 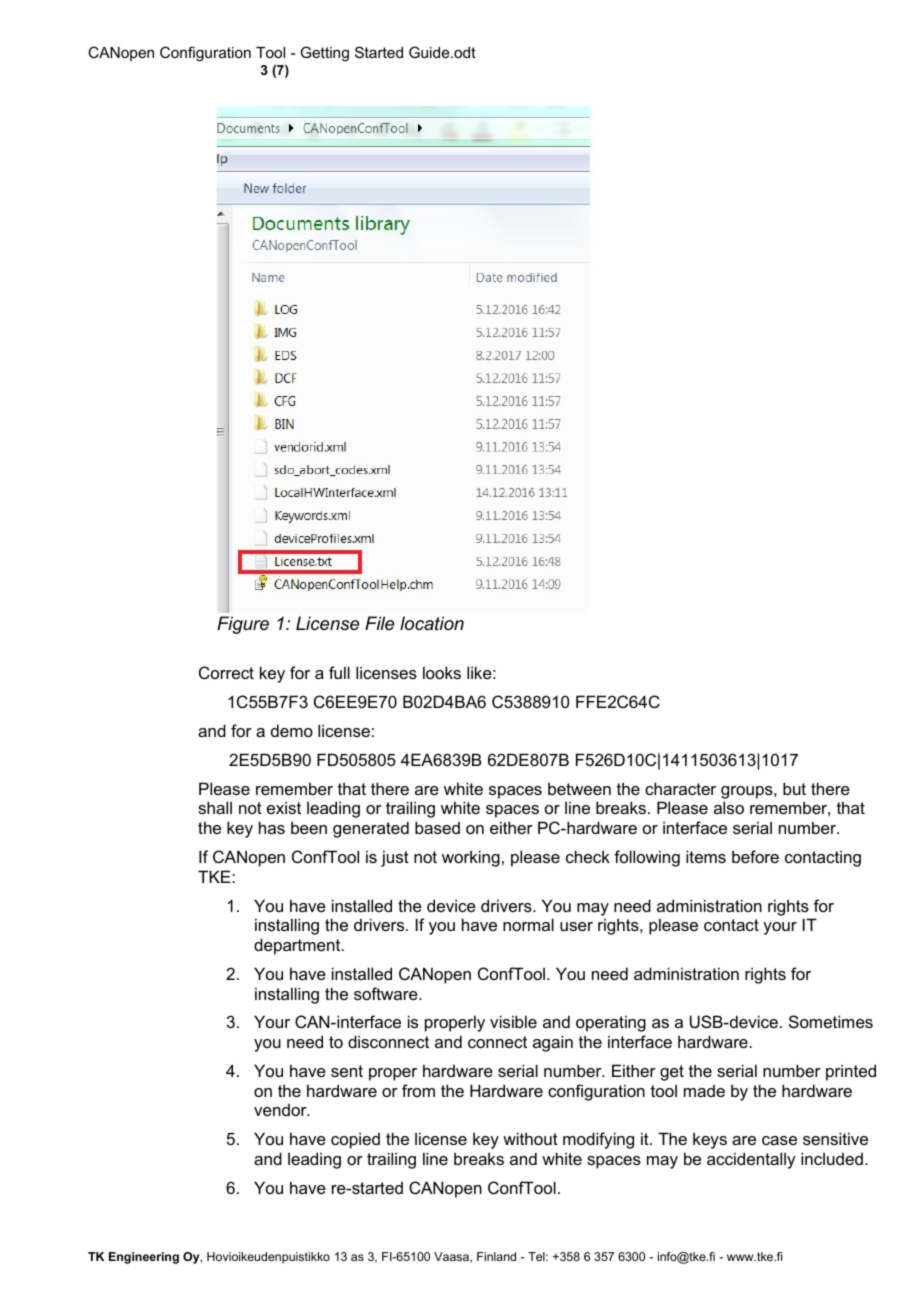 I want to click on working, so click(x=471, y=858).
